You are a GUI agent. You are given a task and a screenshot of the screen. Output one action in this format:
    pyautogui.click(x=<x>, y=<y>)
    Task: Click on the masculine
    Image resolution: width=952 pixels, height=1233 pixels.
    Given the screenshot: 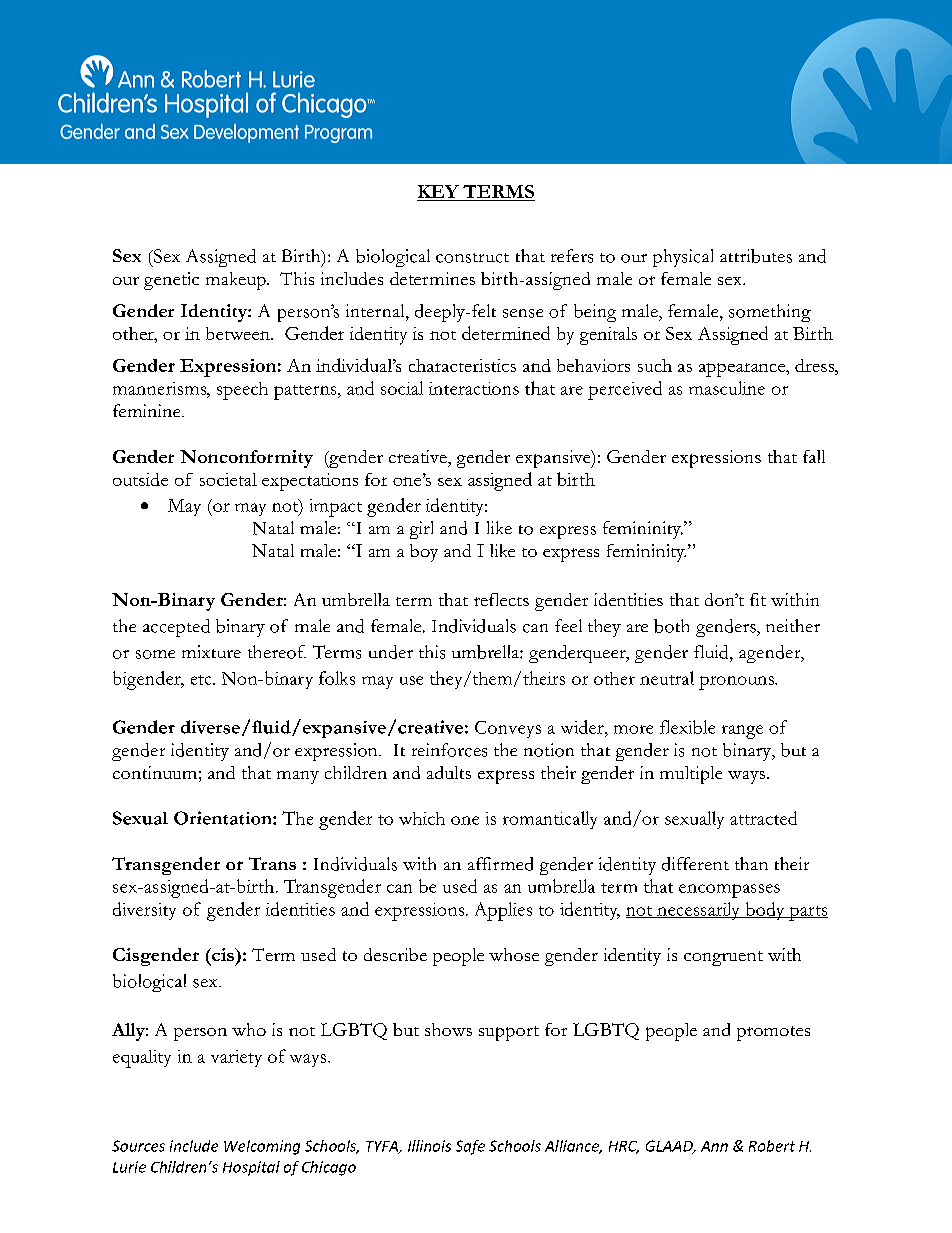 What is the action you would take?
    pyautogui.click(x=727, y=388)
